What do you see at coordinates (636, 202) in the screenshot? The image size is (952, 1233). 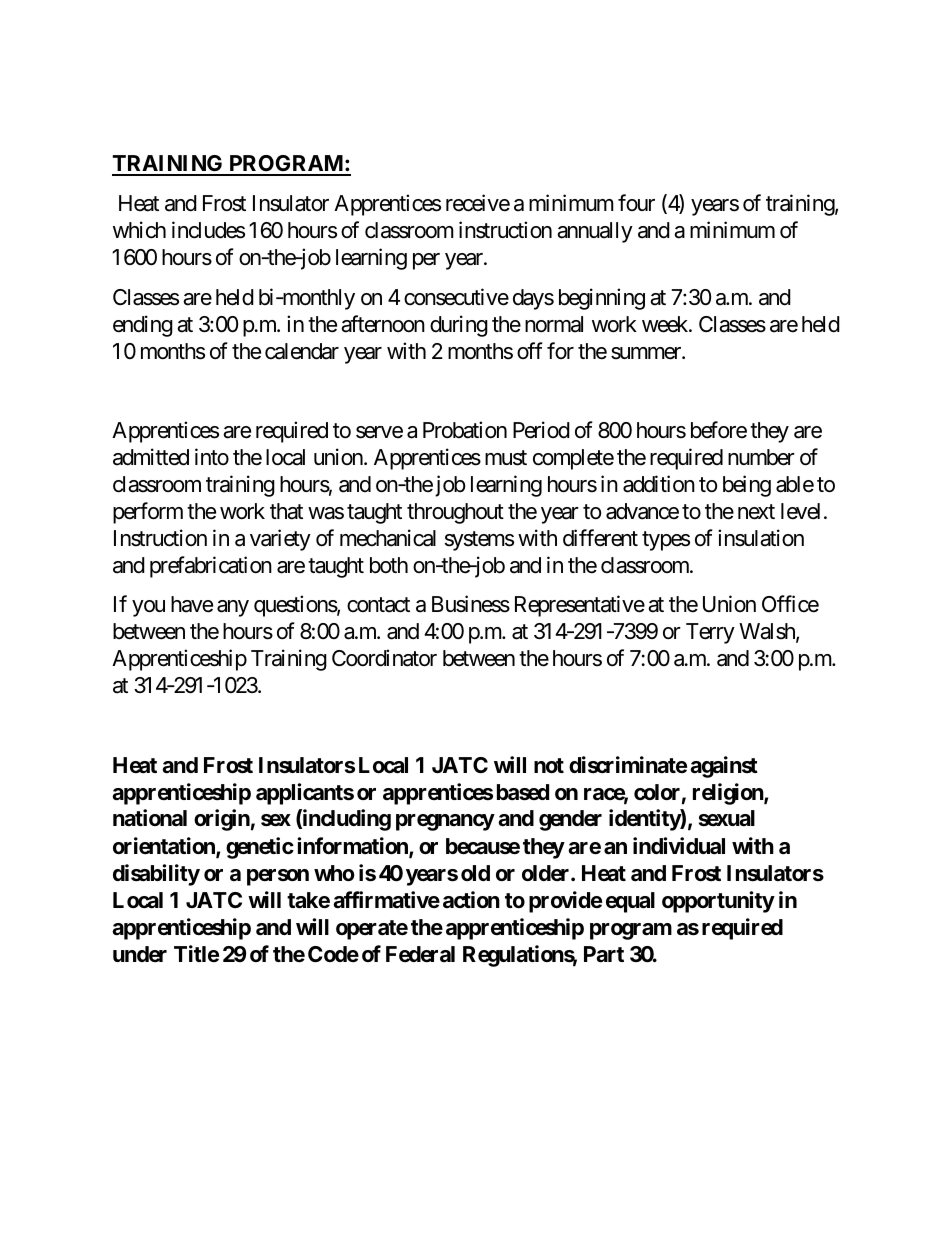 I see `four` at bounding box center [636, 202].
